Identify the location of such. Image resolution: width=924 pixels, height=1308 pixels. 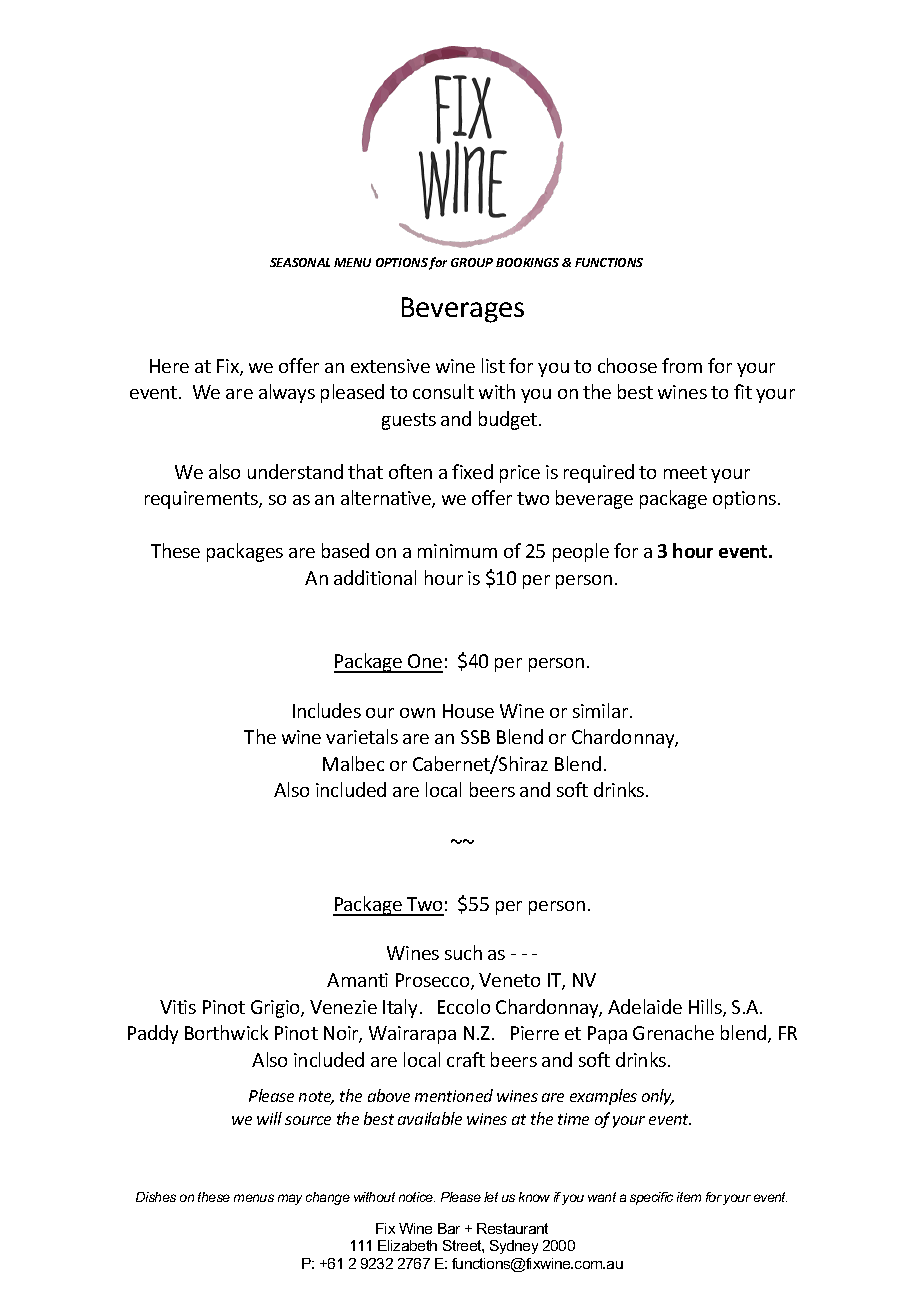
(463, 952).
